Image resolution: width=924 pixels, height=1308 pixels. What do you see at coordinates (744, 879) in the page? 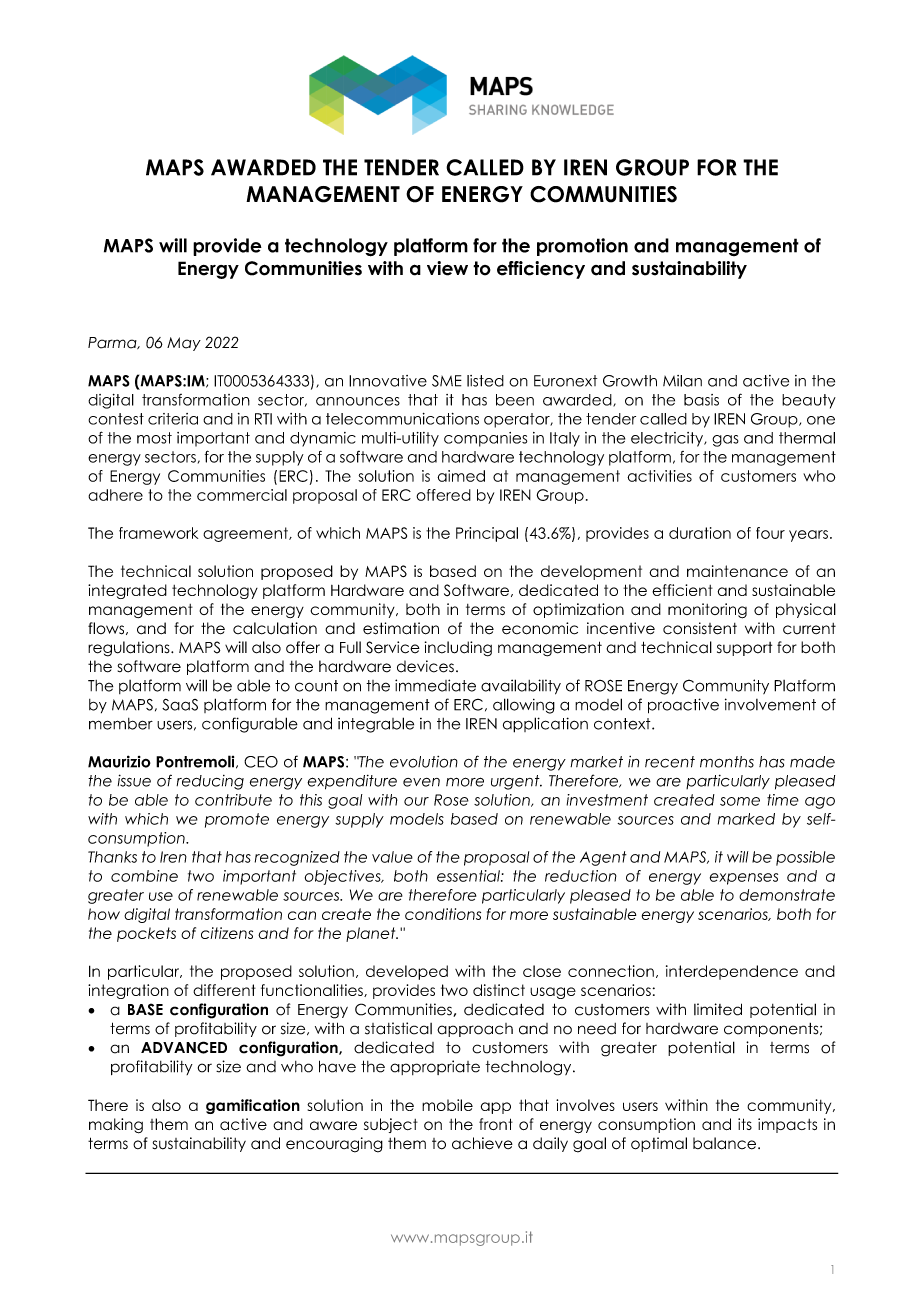
I see `expenses` at bounding box center [744, 879].
